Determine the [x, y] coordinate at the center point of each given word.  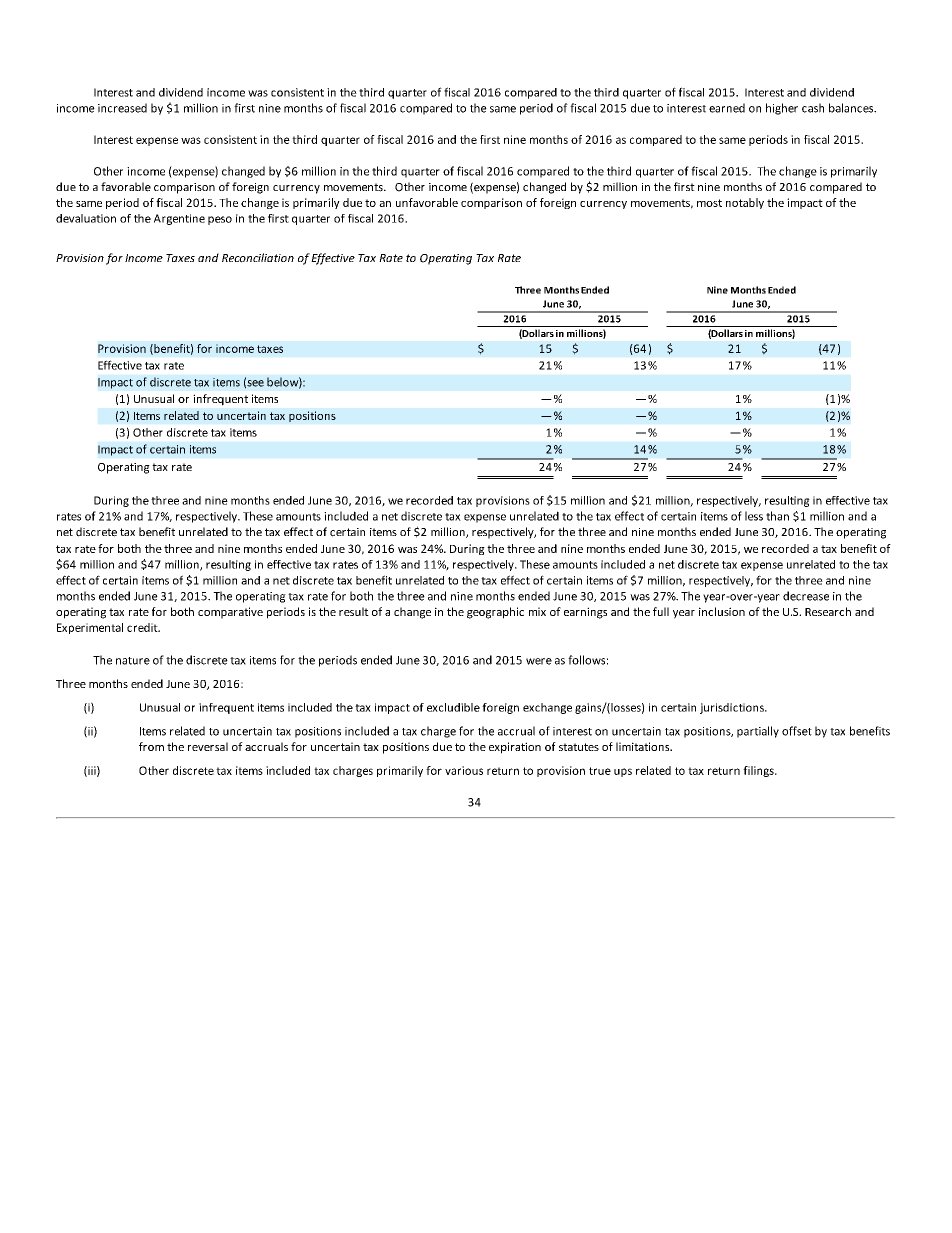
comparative [230, 613]
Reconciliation [258, 258]
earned [727, 108]
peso [220, 220]
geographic [495, 613]
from [151, 746]
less [754, 516]
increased [122, 108]
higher [782, 109]
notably [745, 203]
